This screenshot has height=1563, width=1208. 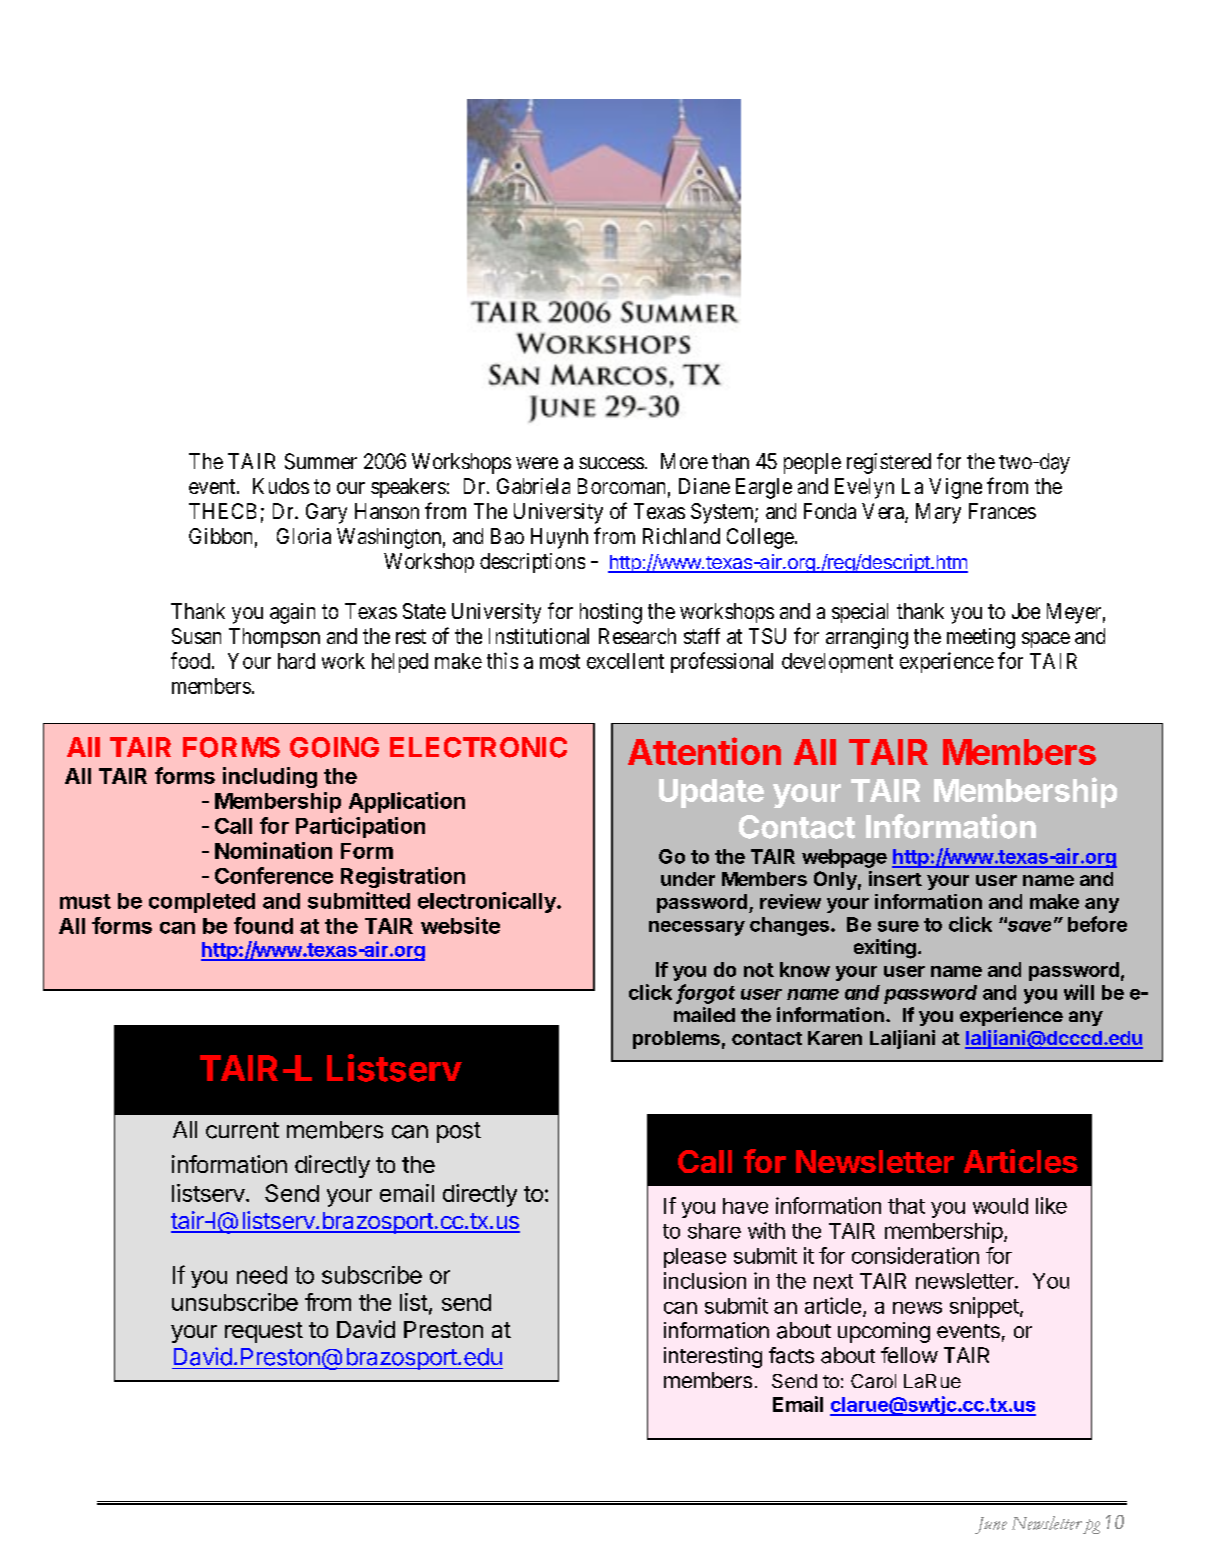 What do you see at coordinates (1002, 511) in the screenshot?
I see `Frances` at bounding box center [1002, 511].
